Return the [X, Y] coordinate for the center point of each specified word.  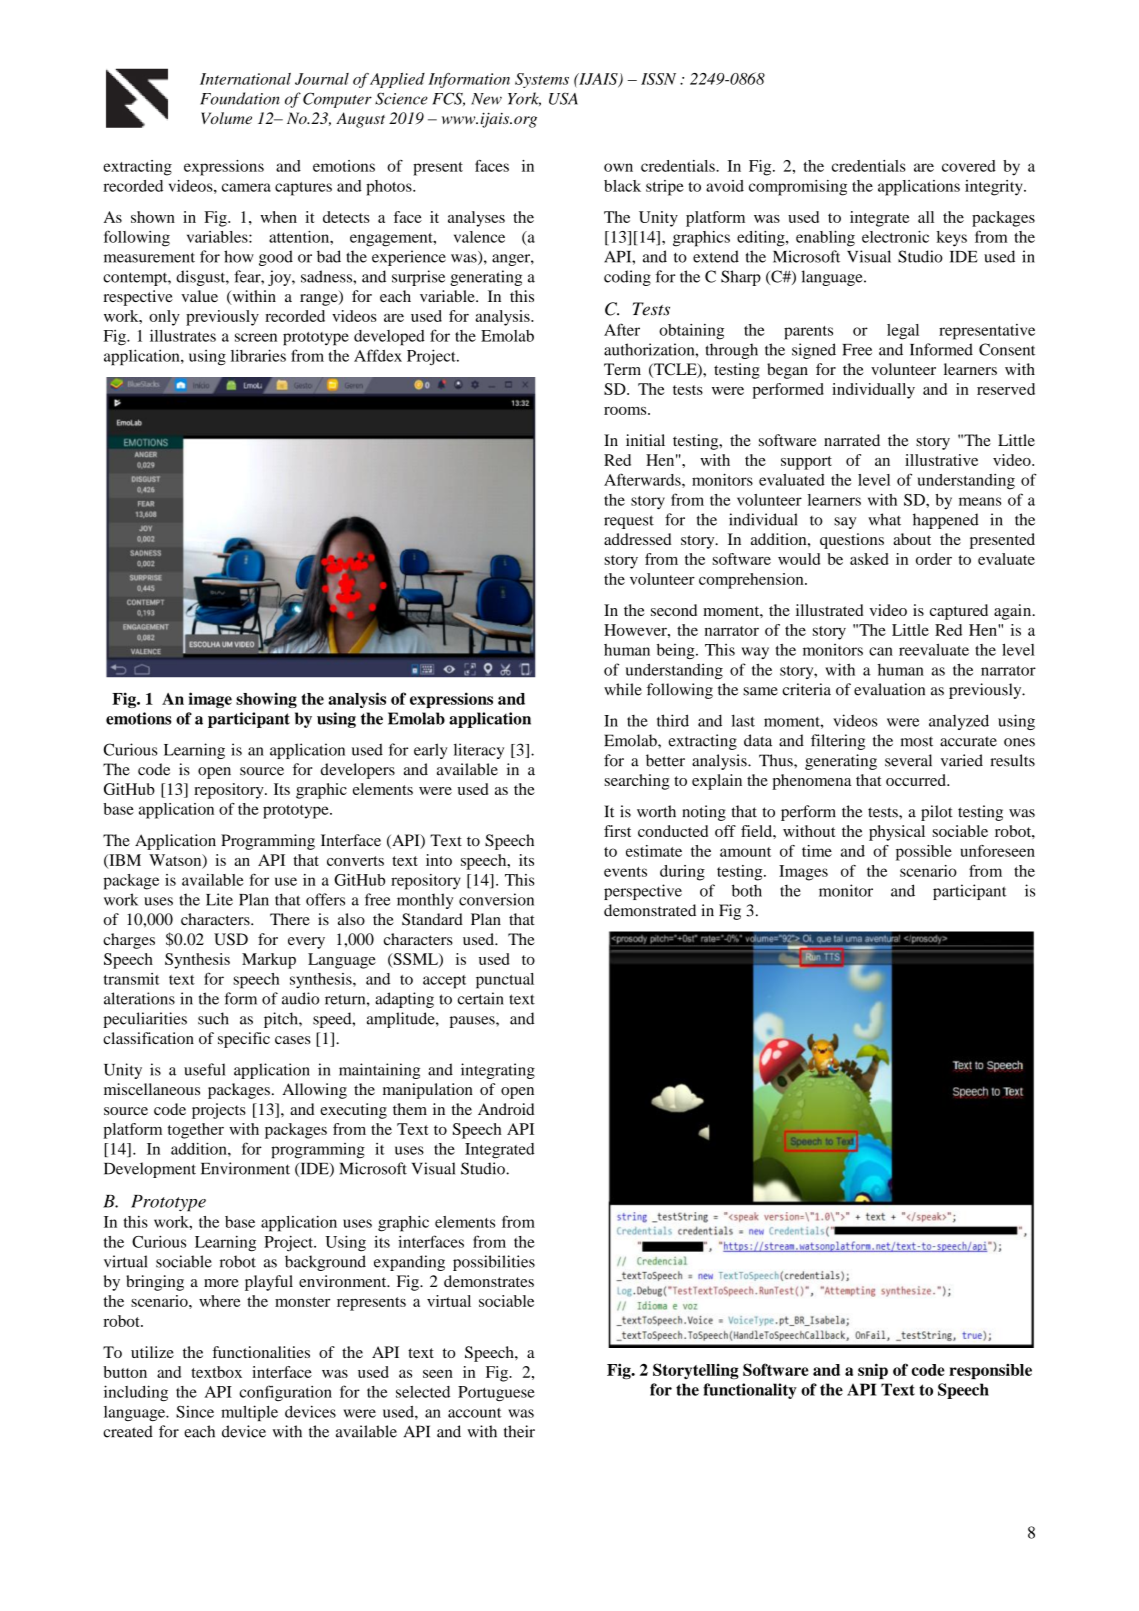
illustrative [941, 460]
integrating [498, 1071]
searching [636, 782]
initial [645, 440]
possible [924, 853]
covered [969, 166]
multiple [249, 1413]
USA [563, 99]
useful [205, 1069]
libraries [258, 355]
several [908, 760]
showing [266, 700]
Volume [226, 118]
